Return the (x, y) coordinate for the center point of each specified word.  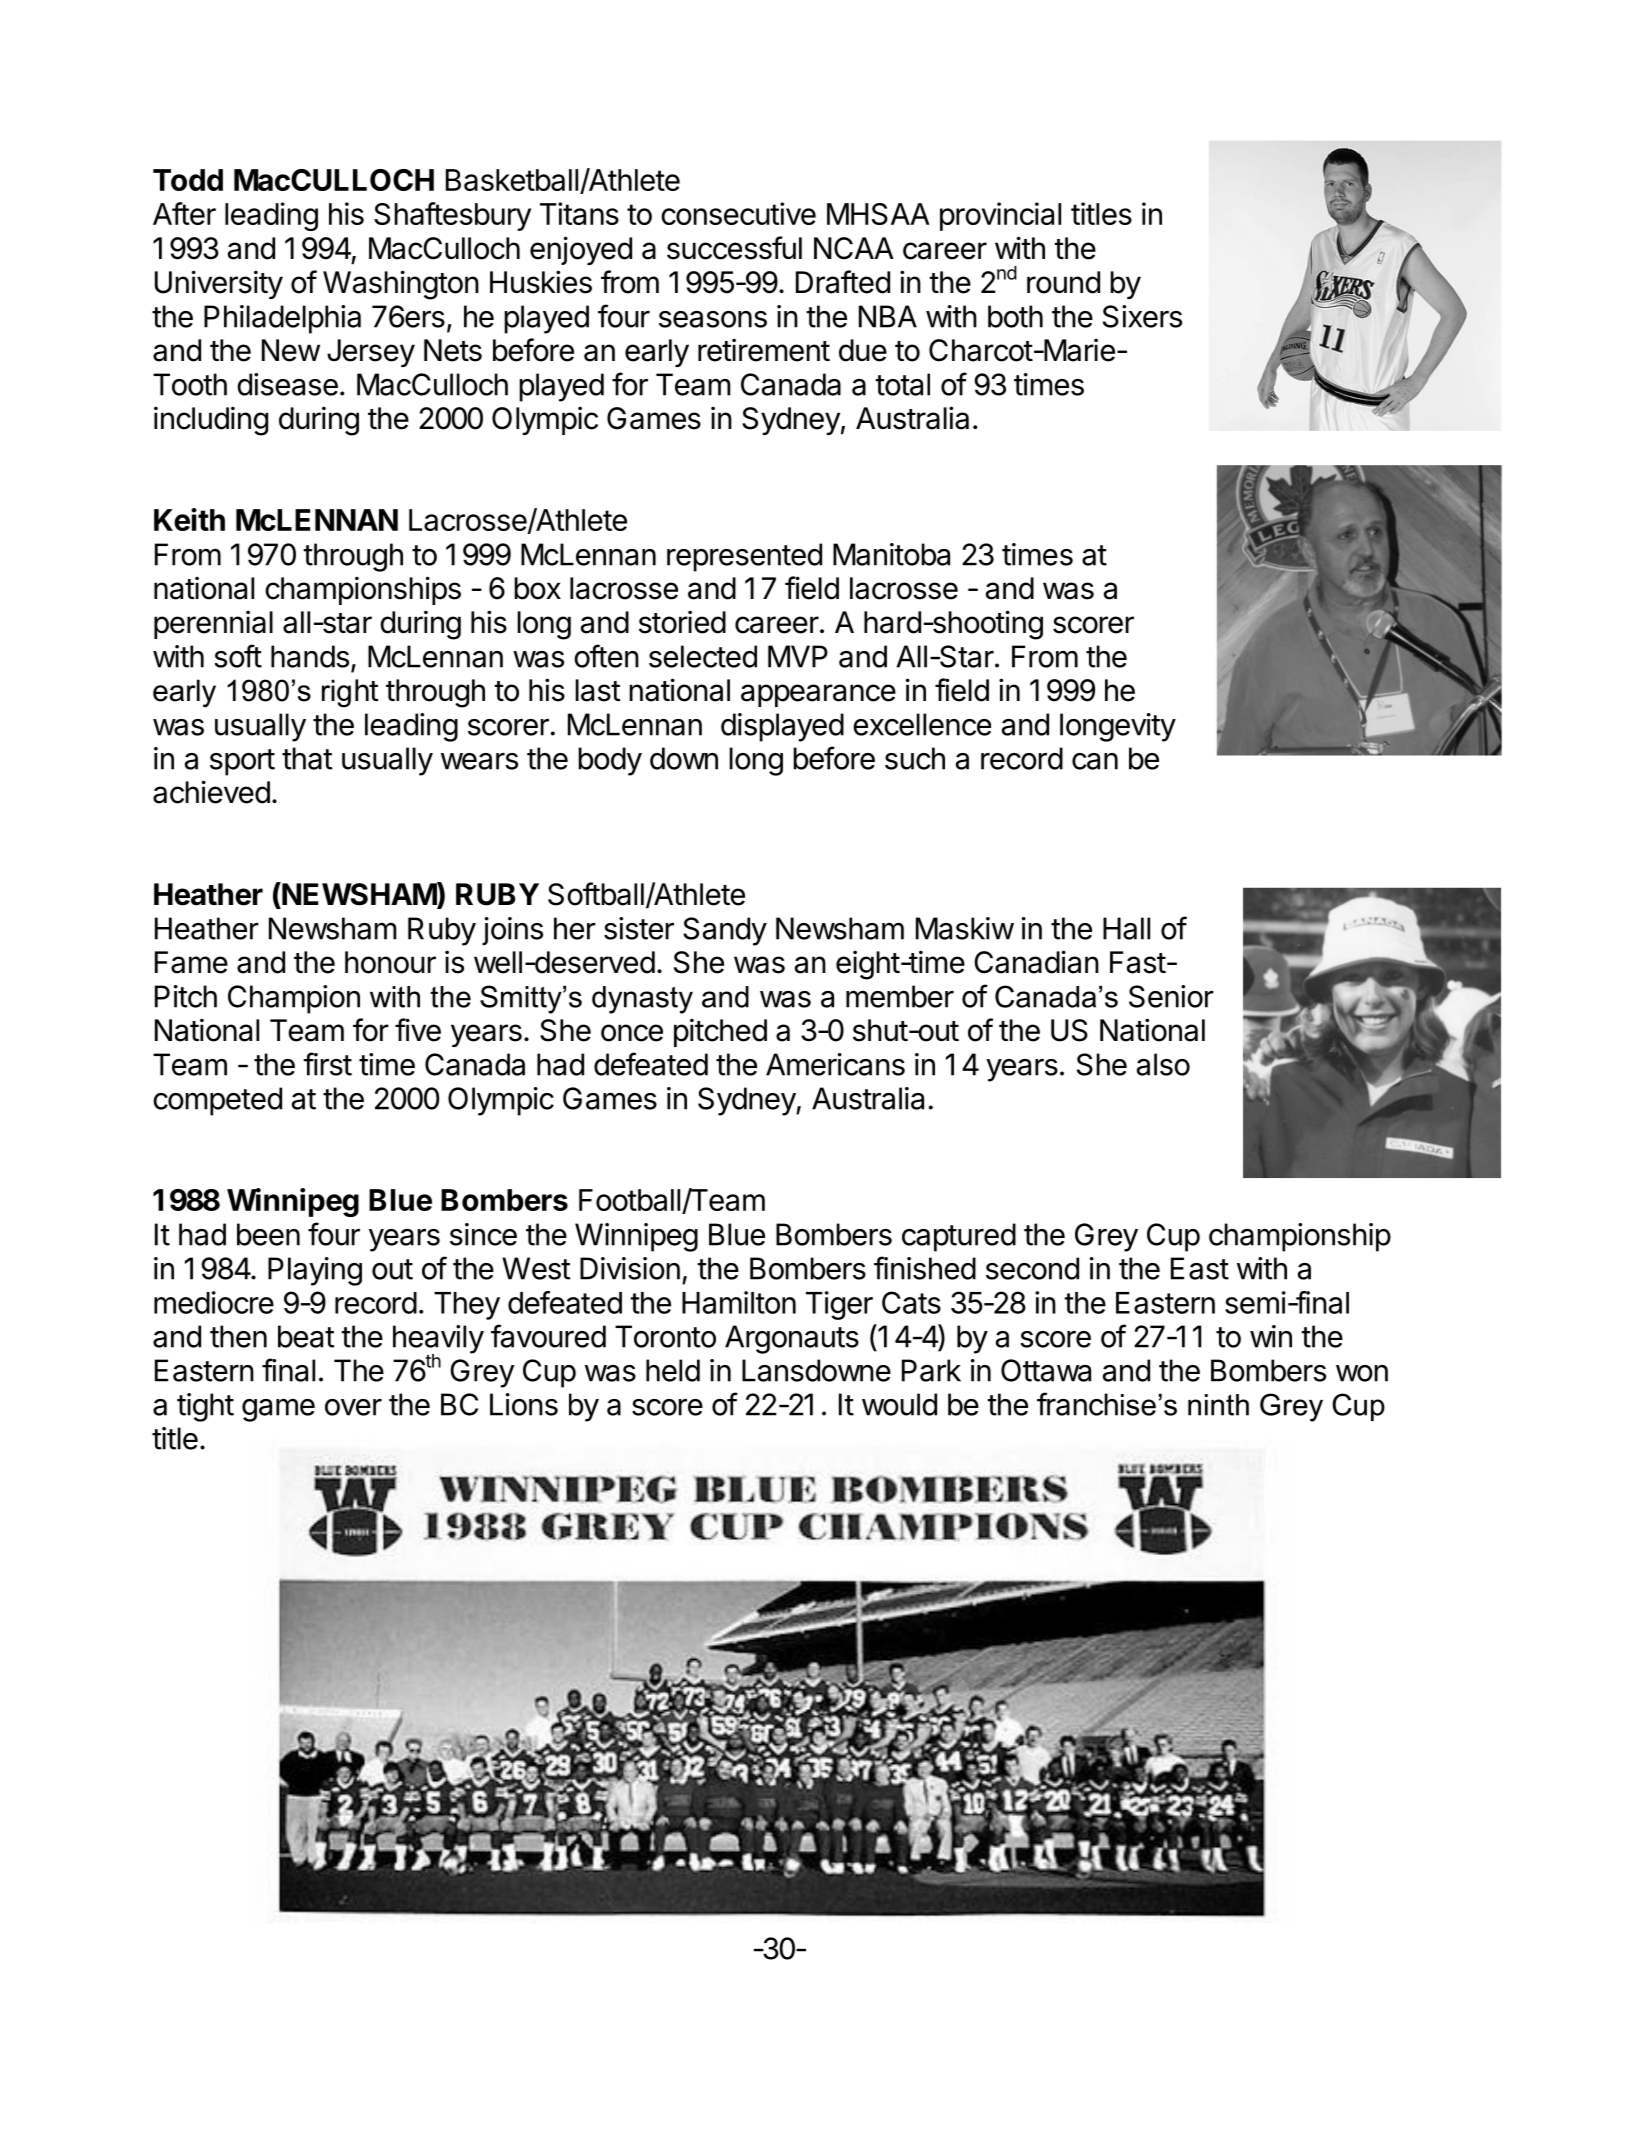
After (184, 213)
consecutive (738, 213)
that (307, 758)
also (1163, 1064)
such (915, 758)
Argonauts (792, 1339)
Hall (1126, 928)
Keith (189, 519)
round (1063, 282)
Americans (835, 1064)
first (327, 1064)
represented (744, 557)
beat (306, 1336)
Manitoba (891, 554)
